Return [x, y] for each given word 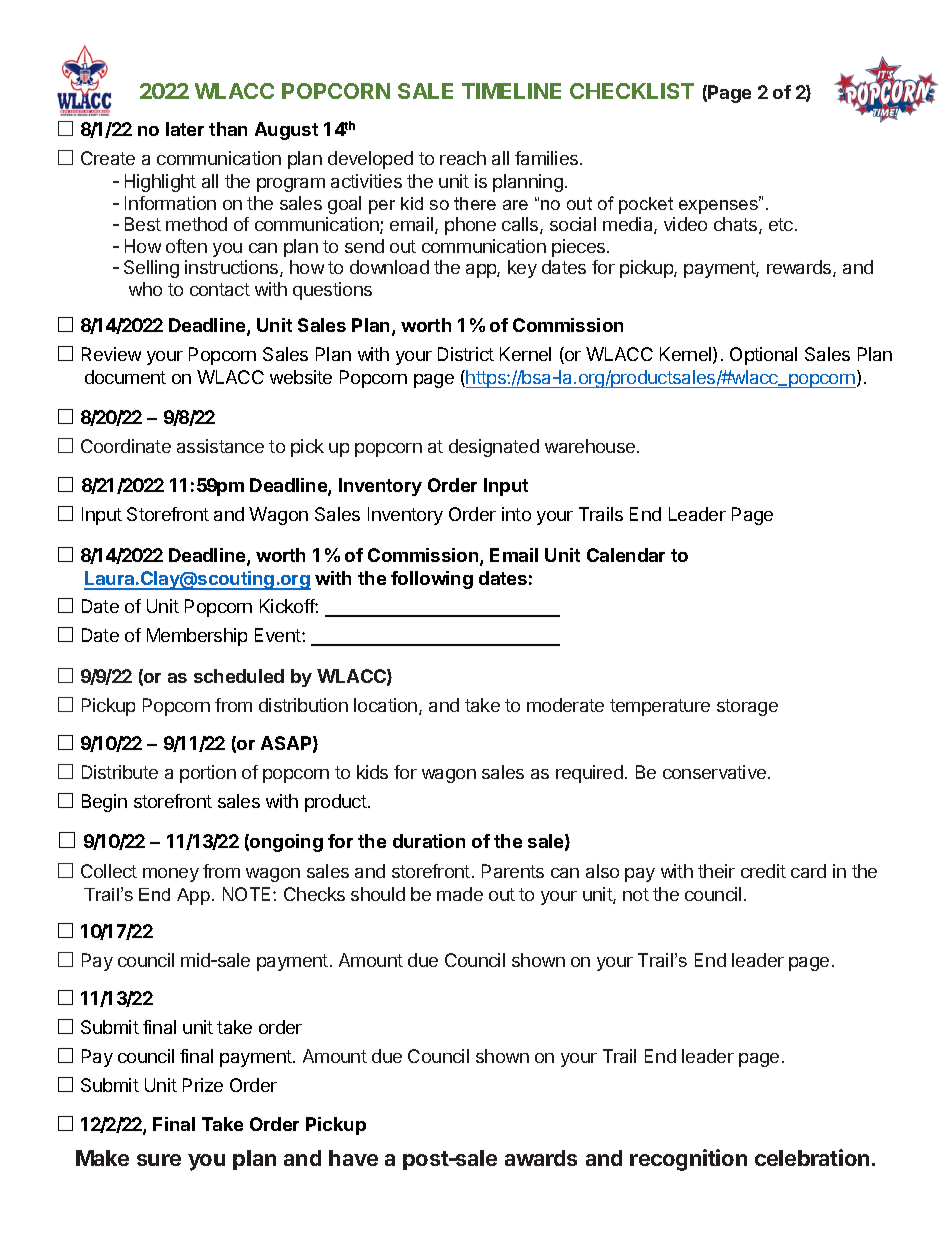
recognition [688, 1160]
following [432, 580]
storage [747, 707]
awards [541, 1158]
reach [463, 158]
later [185, 129]
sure [159, 1160]
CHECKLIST [632, 91]
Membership [197, 637]
